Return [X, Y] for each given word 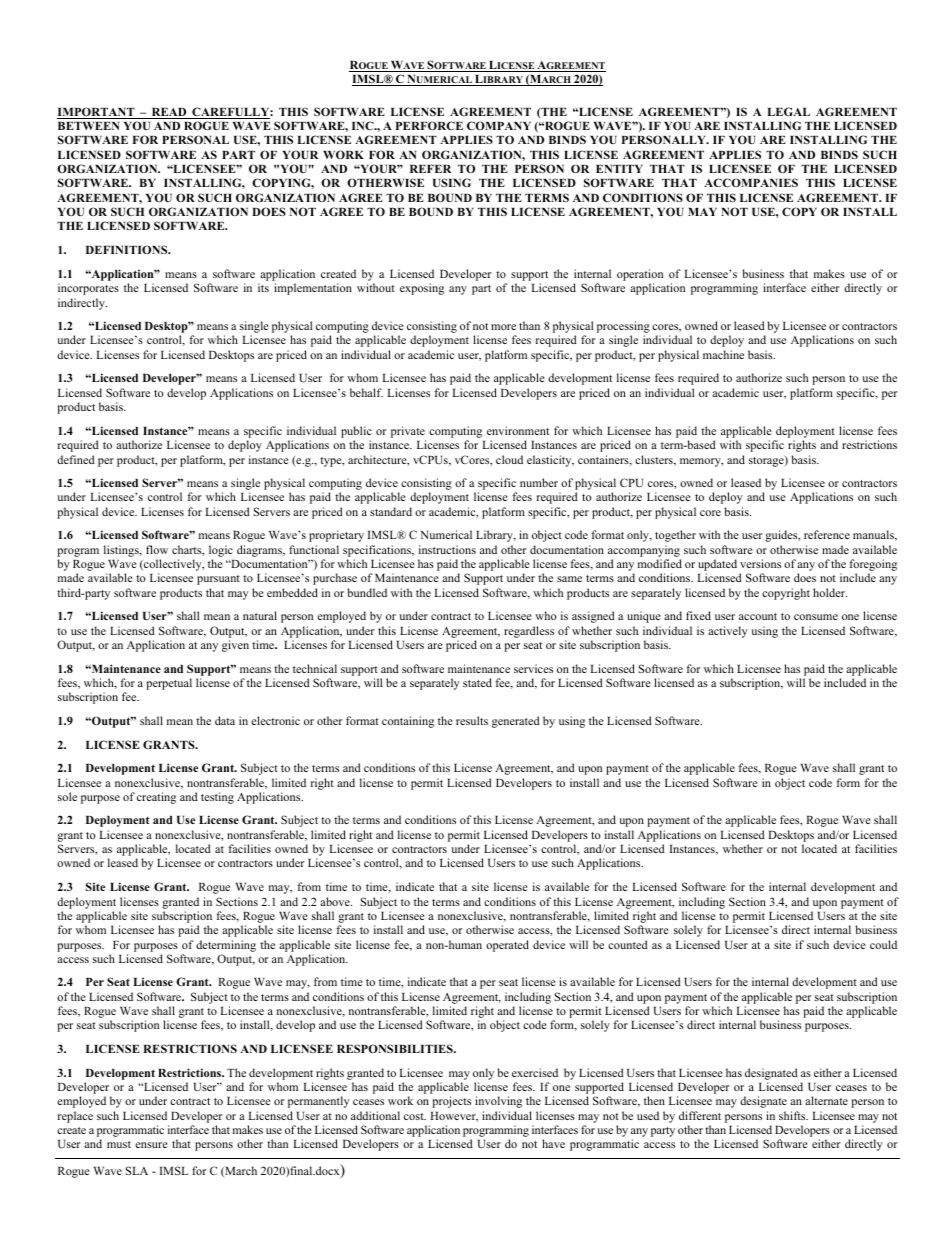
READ [169, 113]
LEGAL [788, 111]
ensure [151, 1145]
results [472, 720]
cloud [509, 459]
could [883, 944]
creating [156, 798]
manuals [874, 535]
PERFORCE [429, 125]
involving [498, 1102]
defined [76, 459]
